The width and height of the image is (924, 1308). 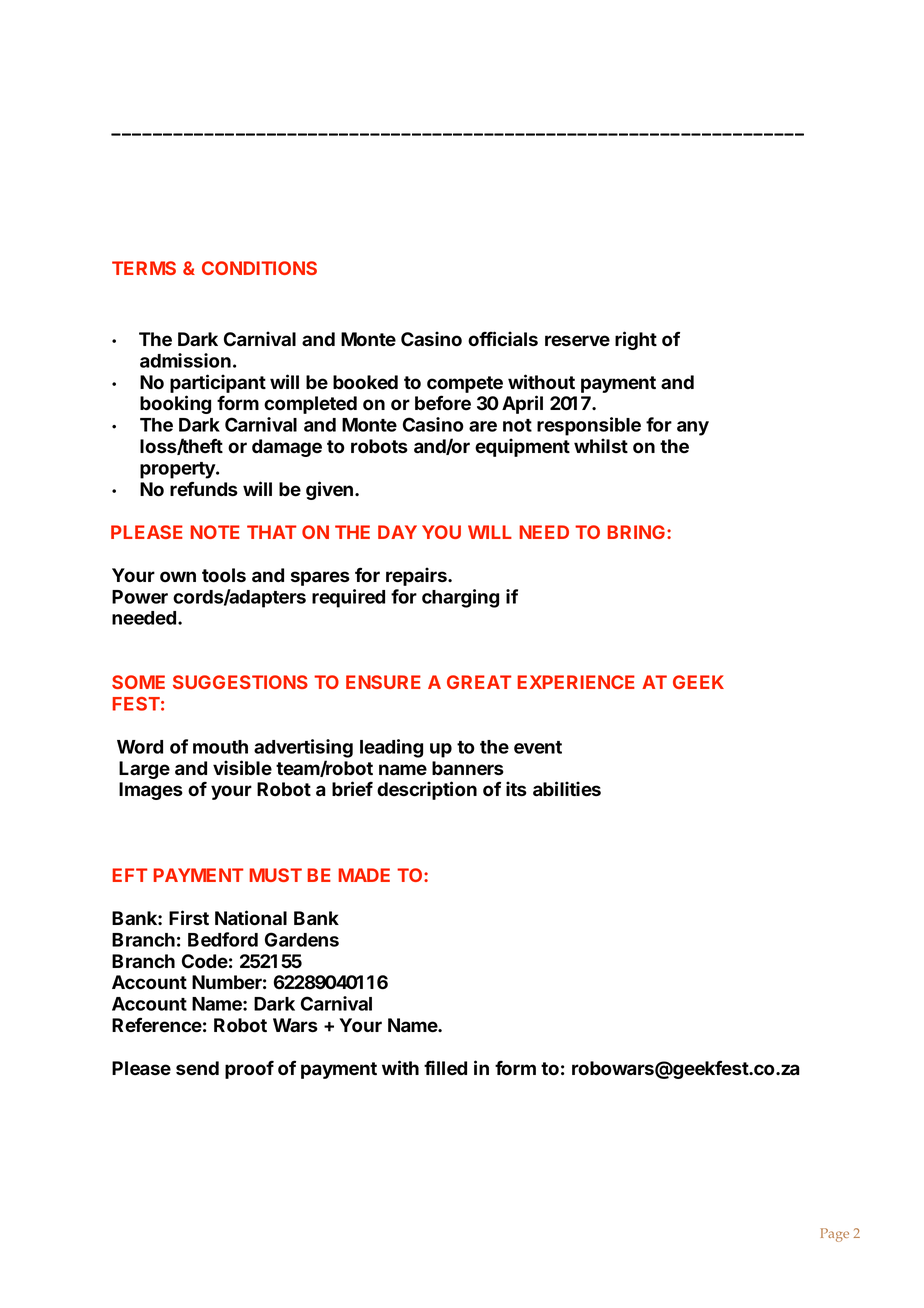 I want to click on abilities, so click(x=567, y=789).
